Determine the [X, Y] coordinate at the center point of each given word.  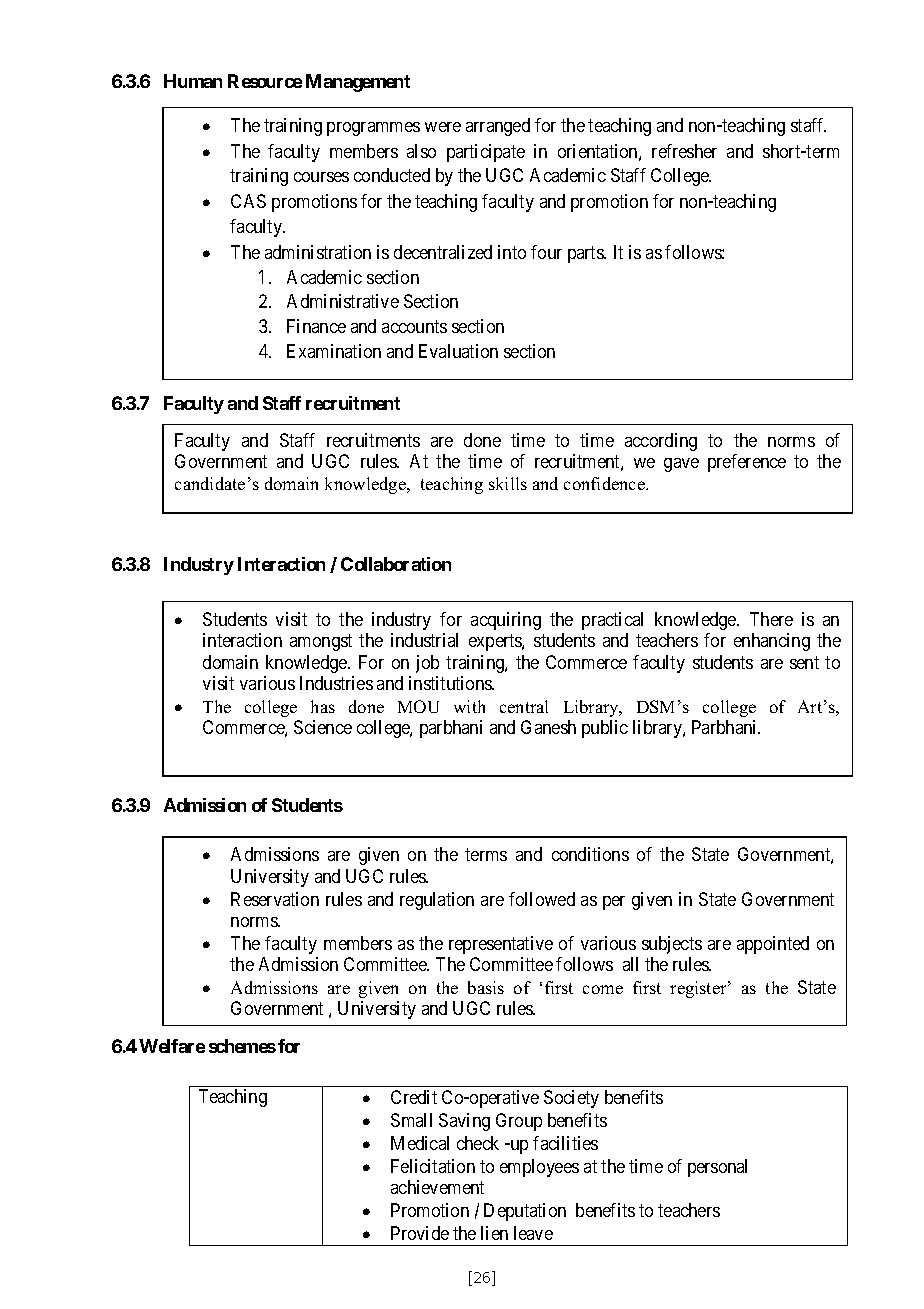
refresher [684, 151]
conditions [590, 854]
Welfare [172, 1046]
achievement [437, 1187]
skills [508, 483]
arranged [498, 127]
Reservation [275, 899]
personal [717, 1168]
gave [681, 465]
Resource [265, 81]
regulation [437, 901]
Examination [334, 351]
